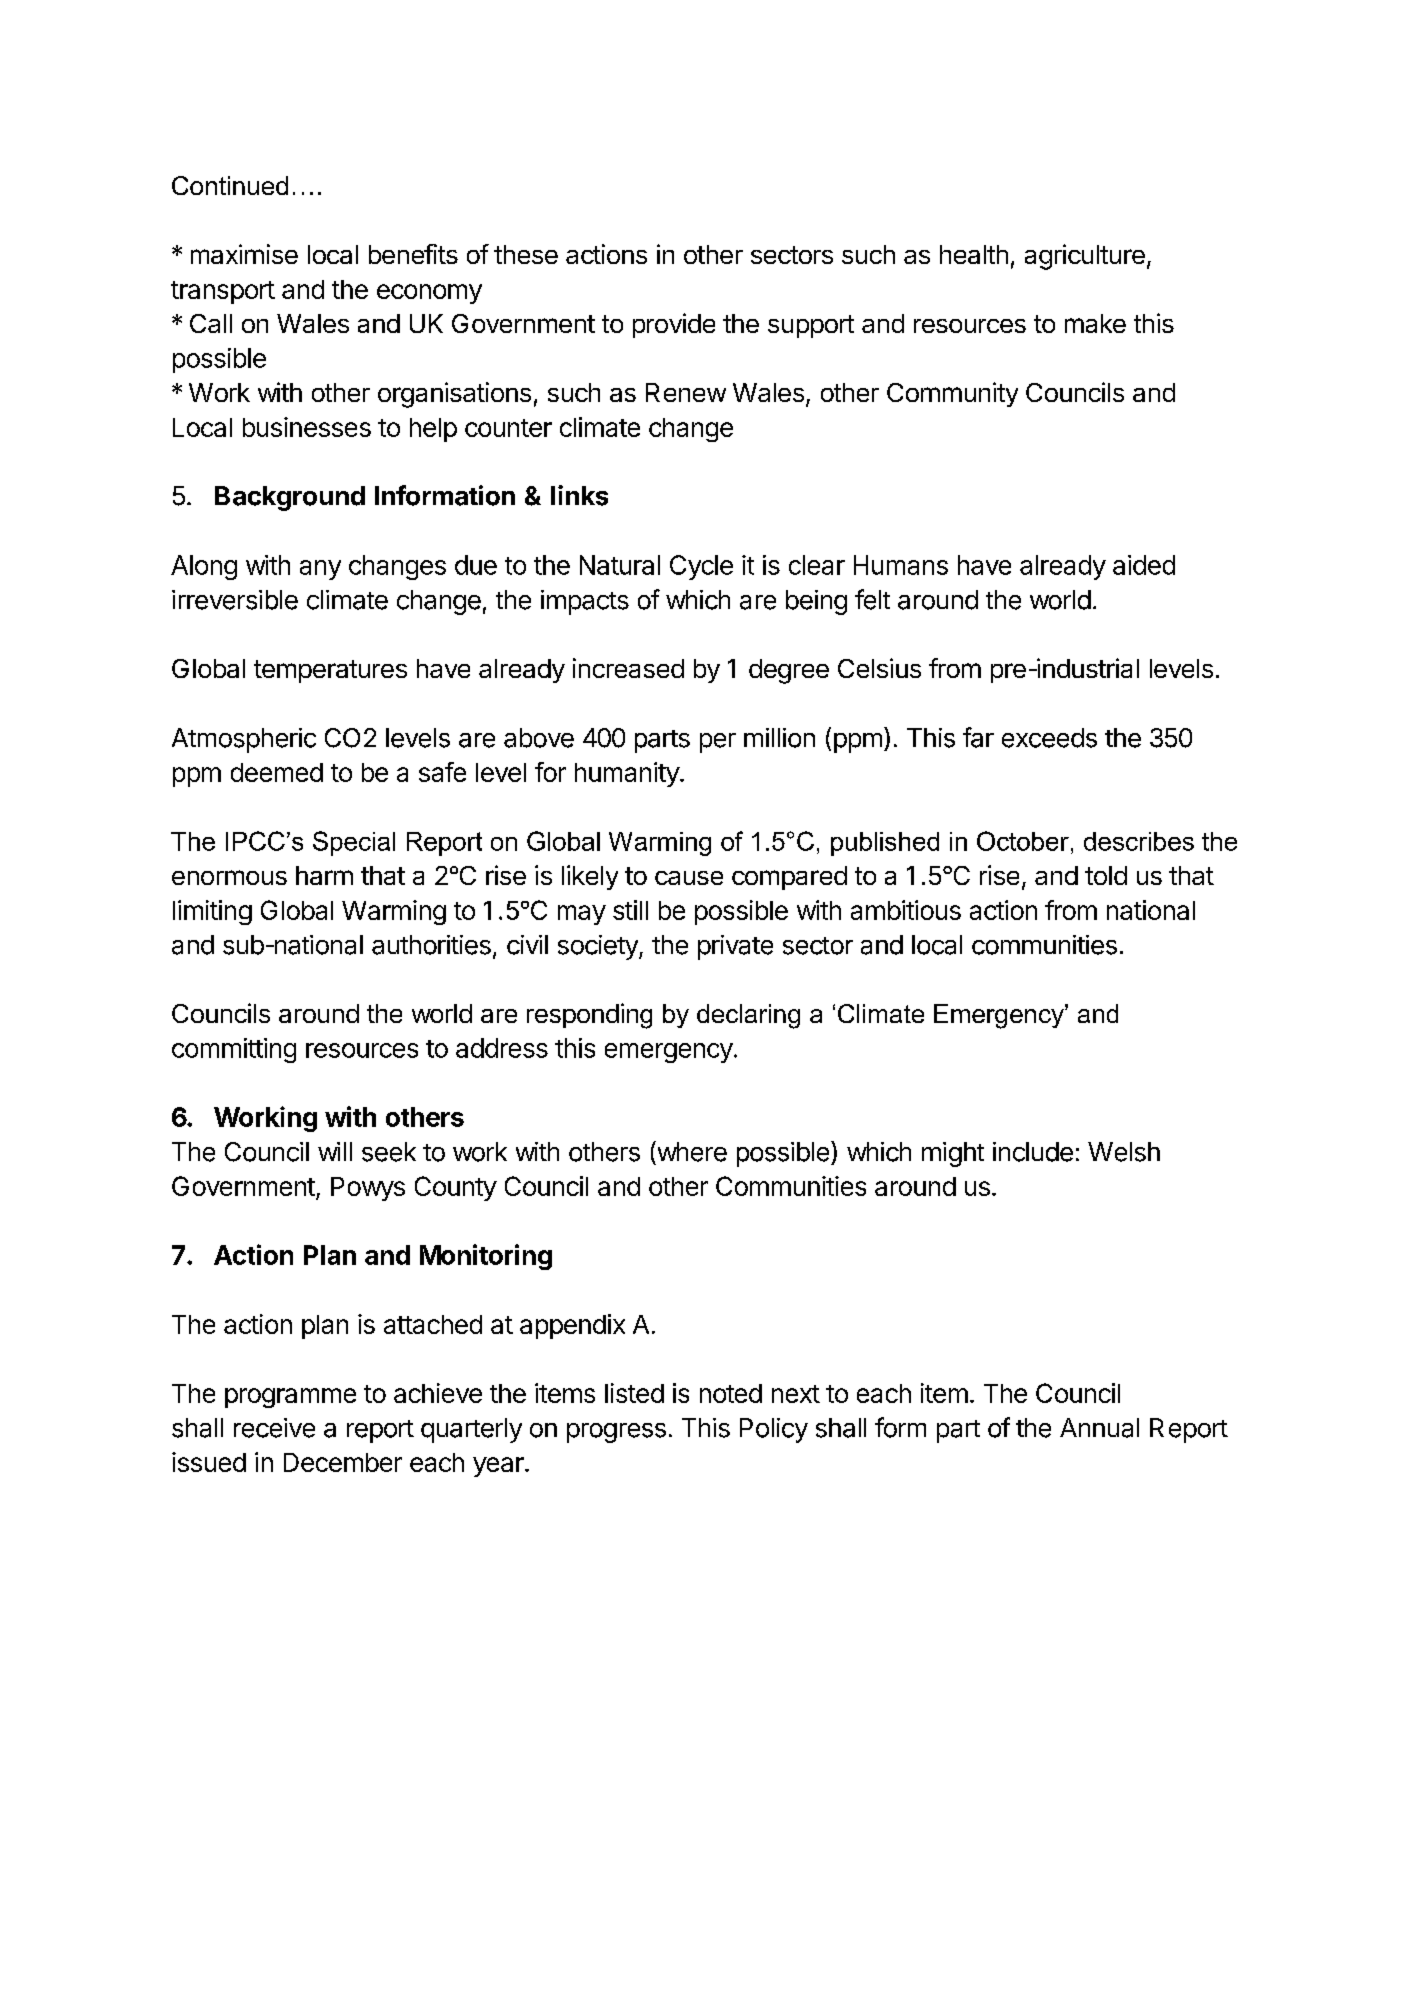  I want to click on Cycle, so click(701, 567).
